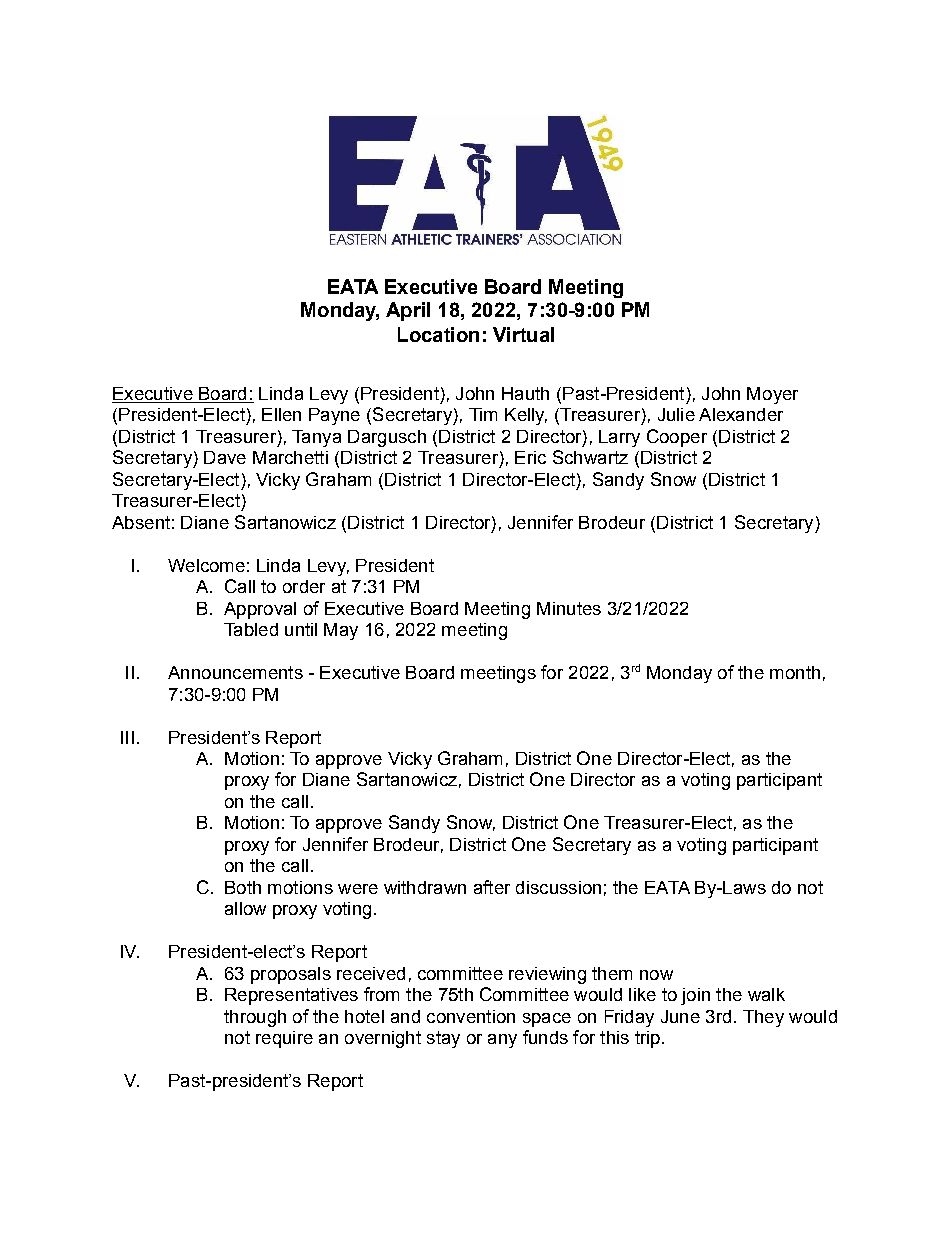 This page has height=1233, width=952. What do you see at coordinates (680, 1016) in the page?
I see `June` at bounding box center [680, 1016].
